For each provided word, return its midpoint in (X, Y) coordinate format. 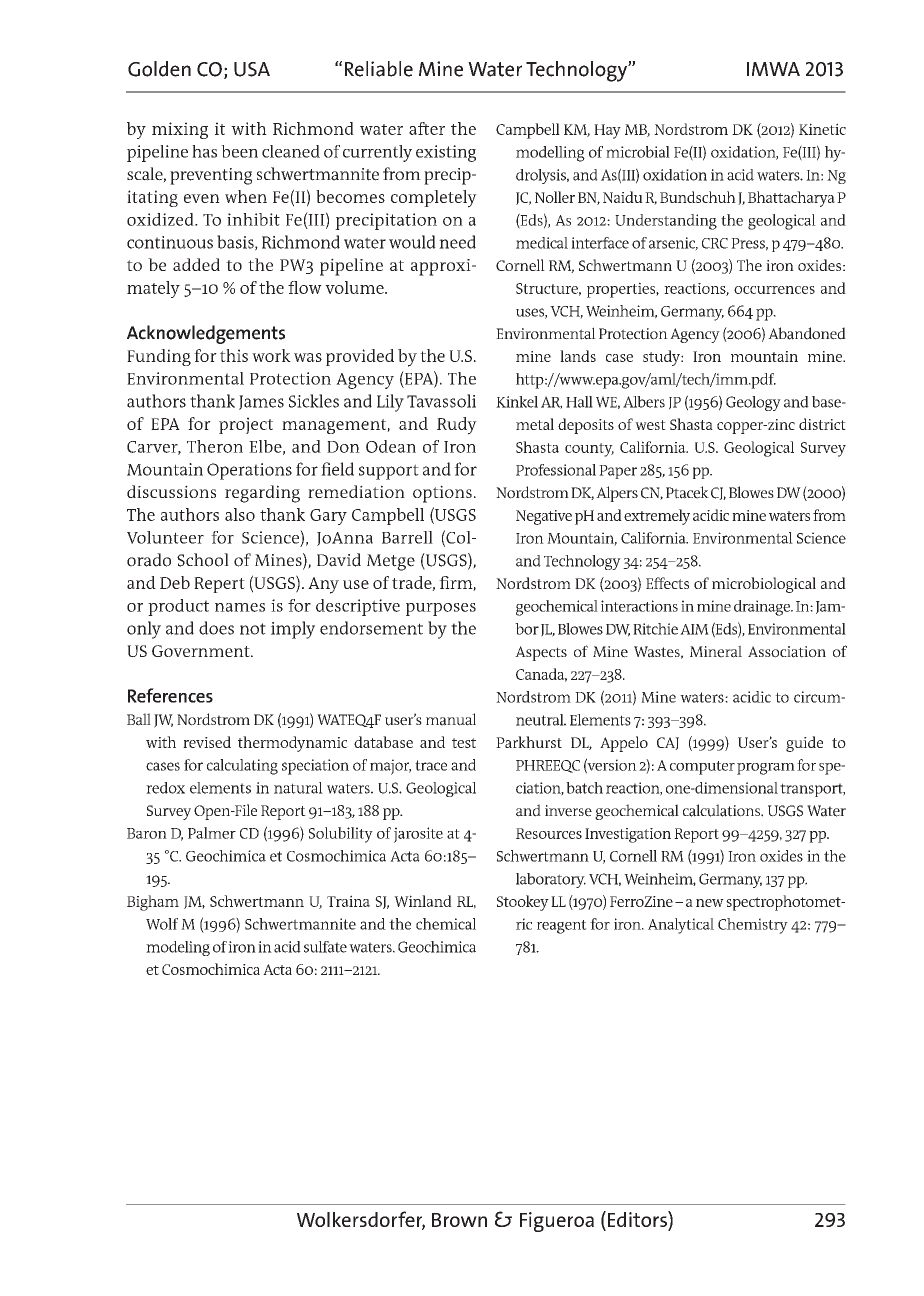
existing (446, 153)
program (766, 769)
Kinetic (822, 129)
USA (252, 69)
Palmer (212, 833)
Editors (637, 1219)
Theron (215, 446)
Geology (753, 403)
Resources (549, 833)
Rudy (457, 426)
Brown (459, 1220)
